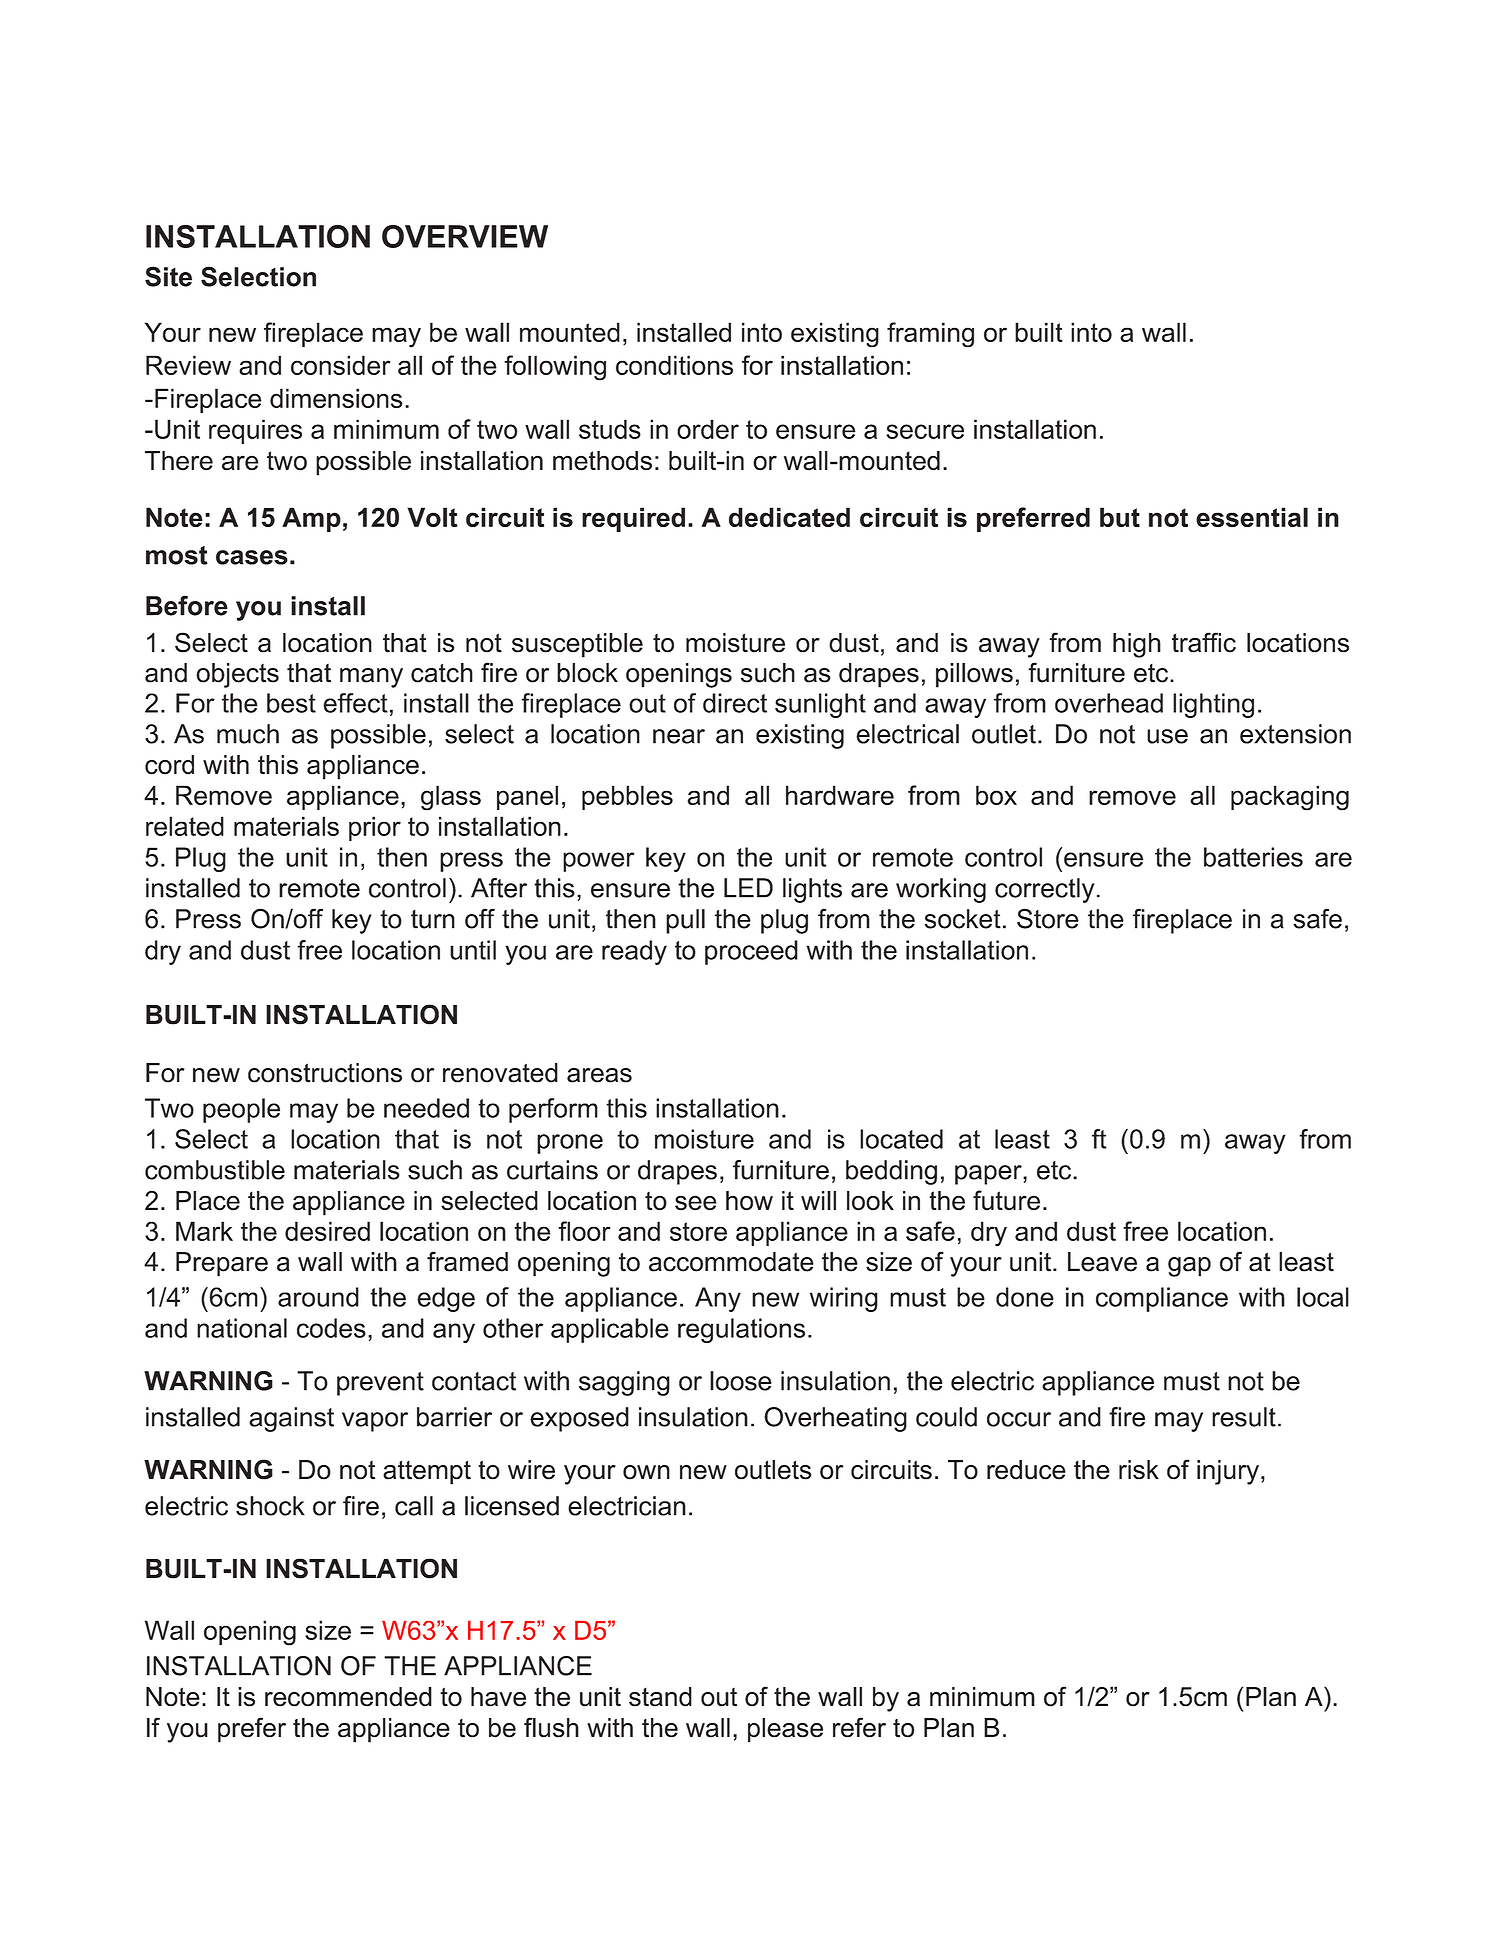 The width and height of the page is (1497, 1937). What do you see at coordinates (674, 365) in the page?
I see `conditions` at bounding box center [674, 365].
